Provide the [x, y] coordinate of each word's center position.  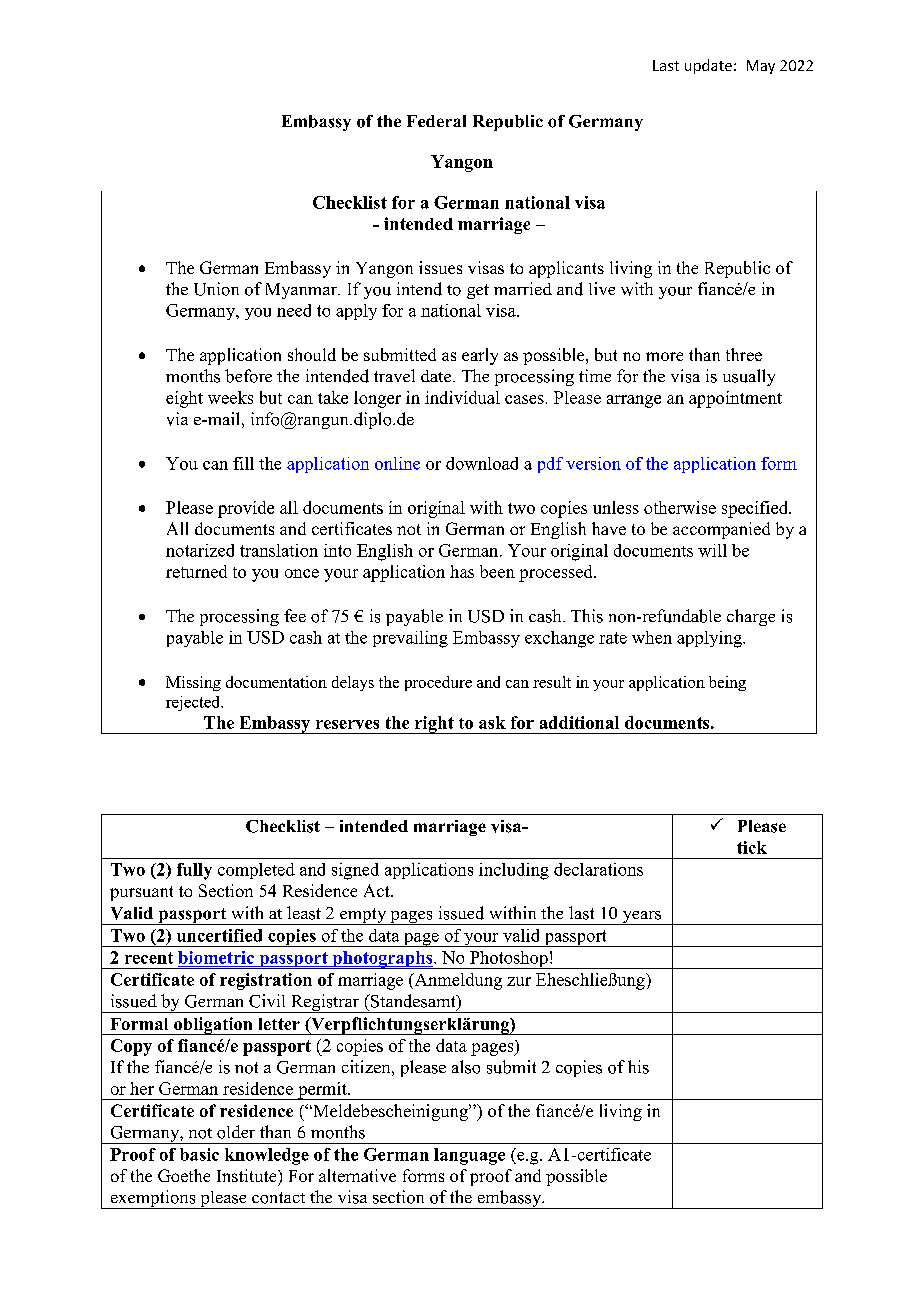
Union [216, 289]
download [482, 463]
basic [199, 1154]
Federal [436, 121]
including [514, 871]
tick [752, 847]
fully [194, 871]
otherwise [680, 507]
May [761, 67]
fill [243, 463]
